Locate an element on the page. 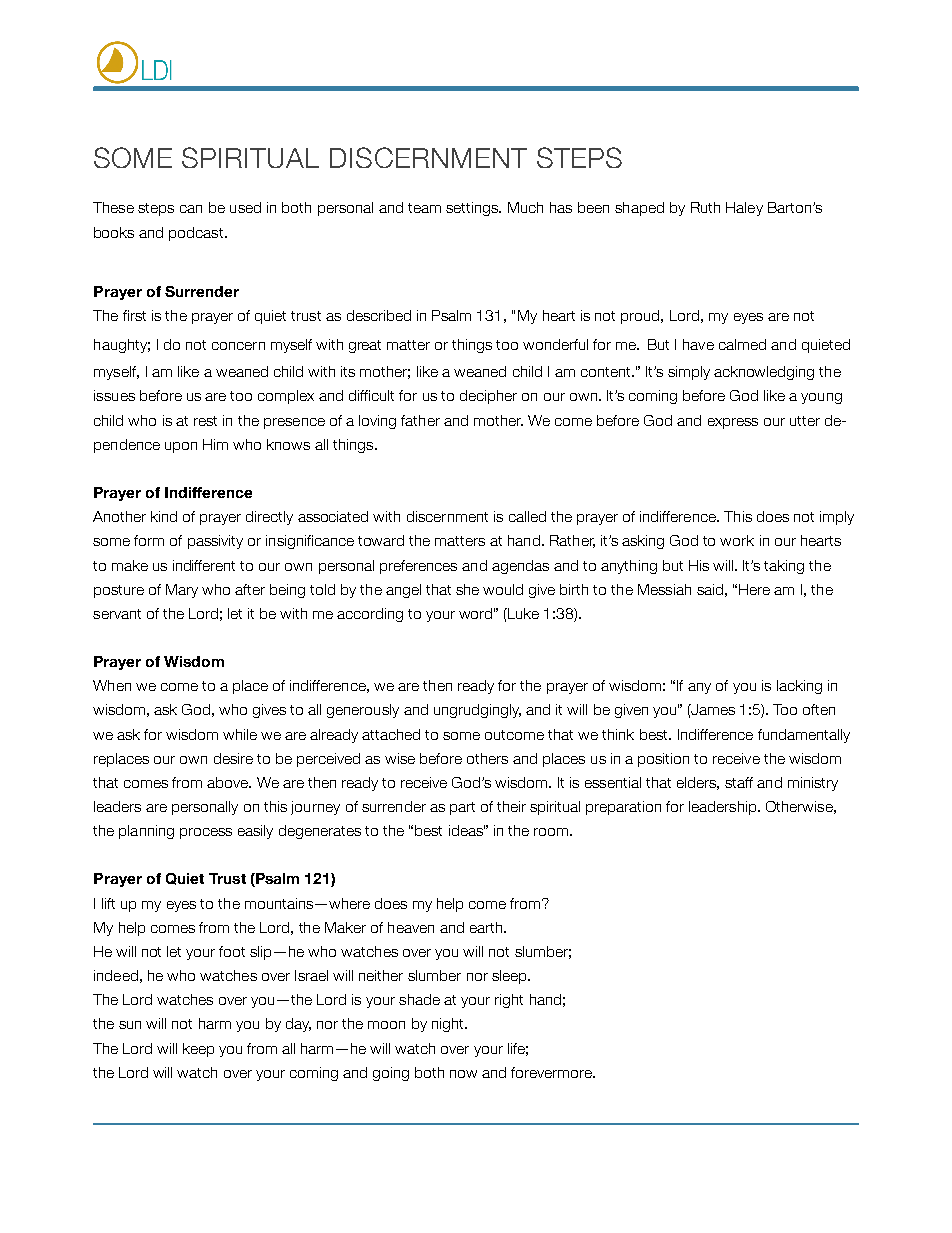  Mary is located at coordinates (182, 591).
